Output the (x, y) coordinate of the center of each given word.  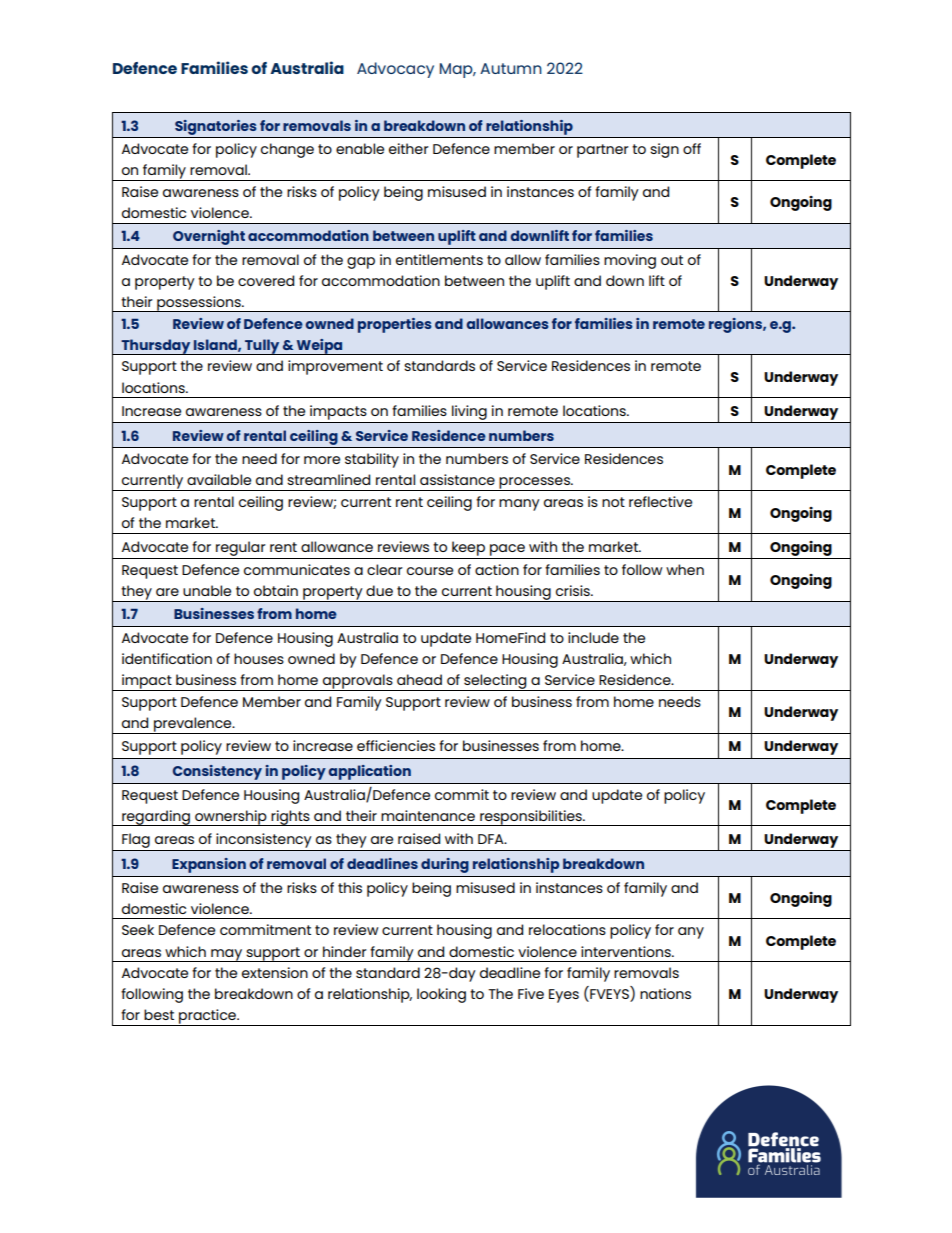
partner (603, 151)
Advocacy (395, 70)
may (227, 955)
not (613, 502)
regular (241, 548)
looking (441, 995)
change (287, 150)
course (430, 571)
